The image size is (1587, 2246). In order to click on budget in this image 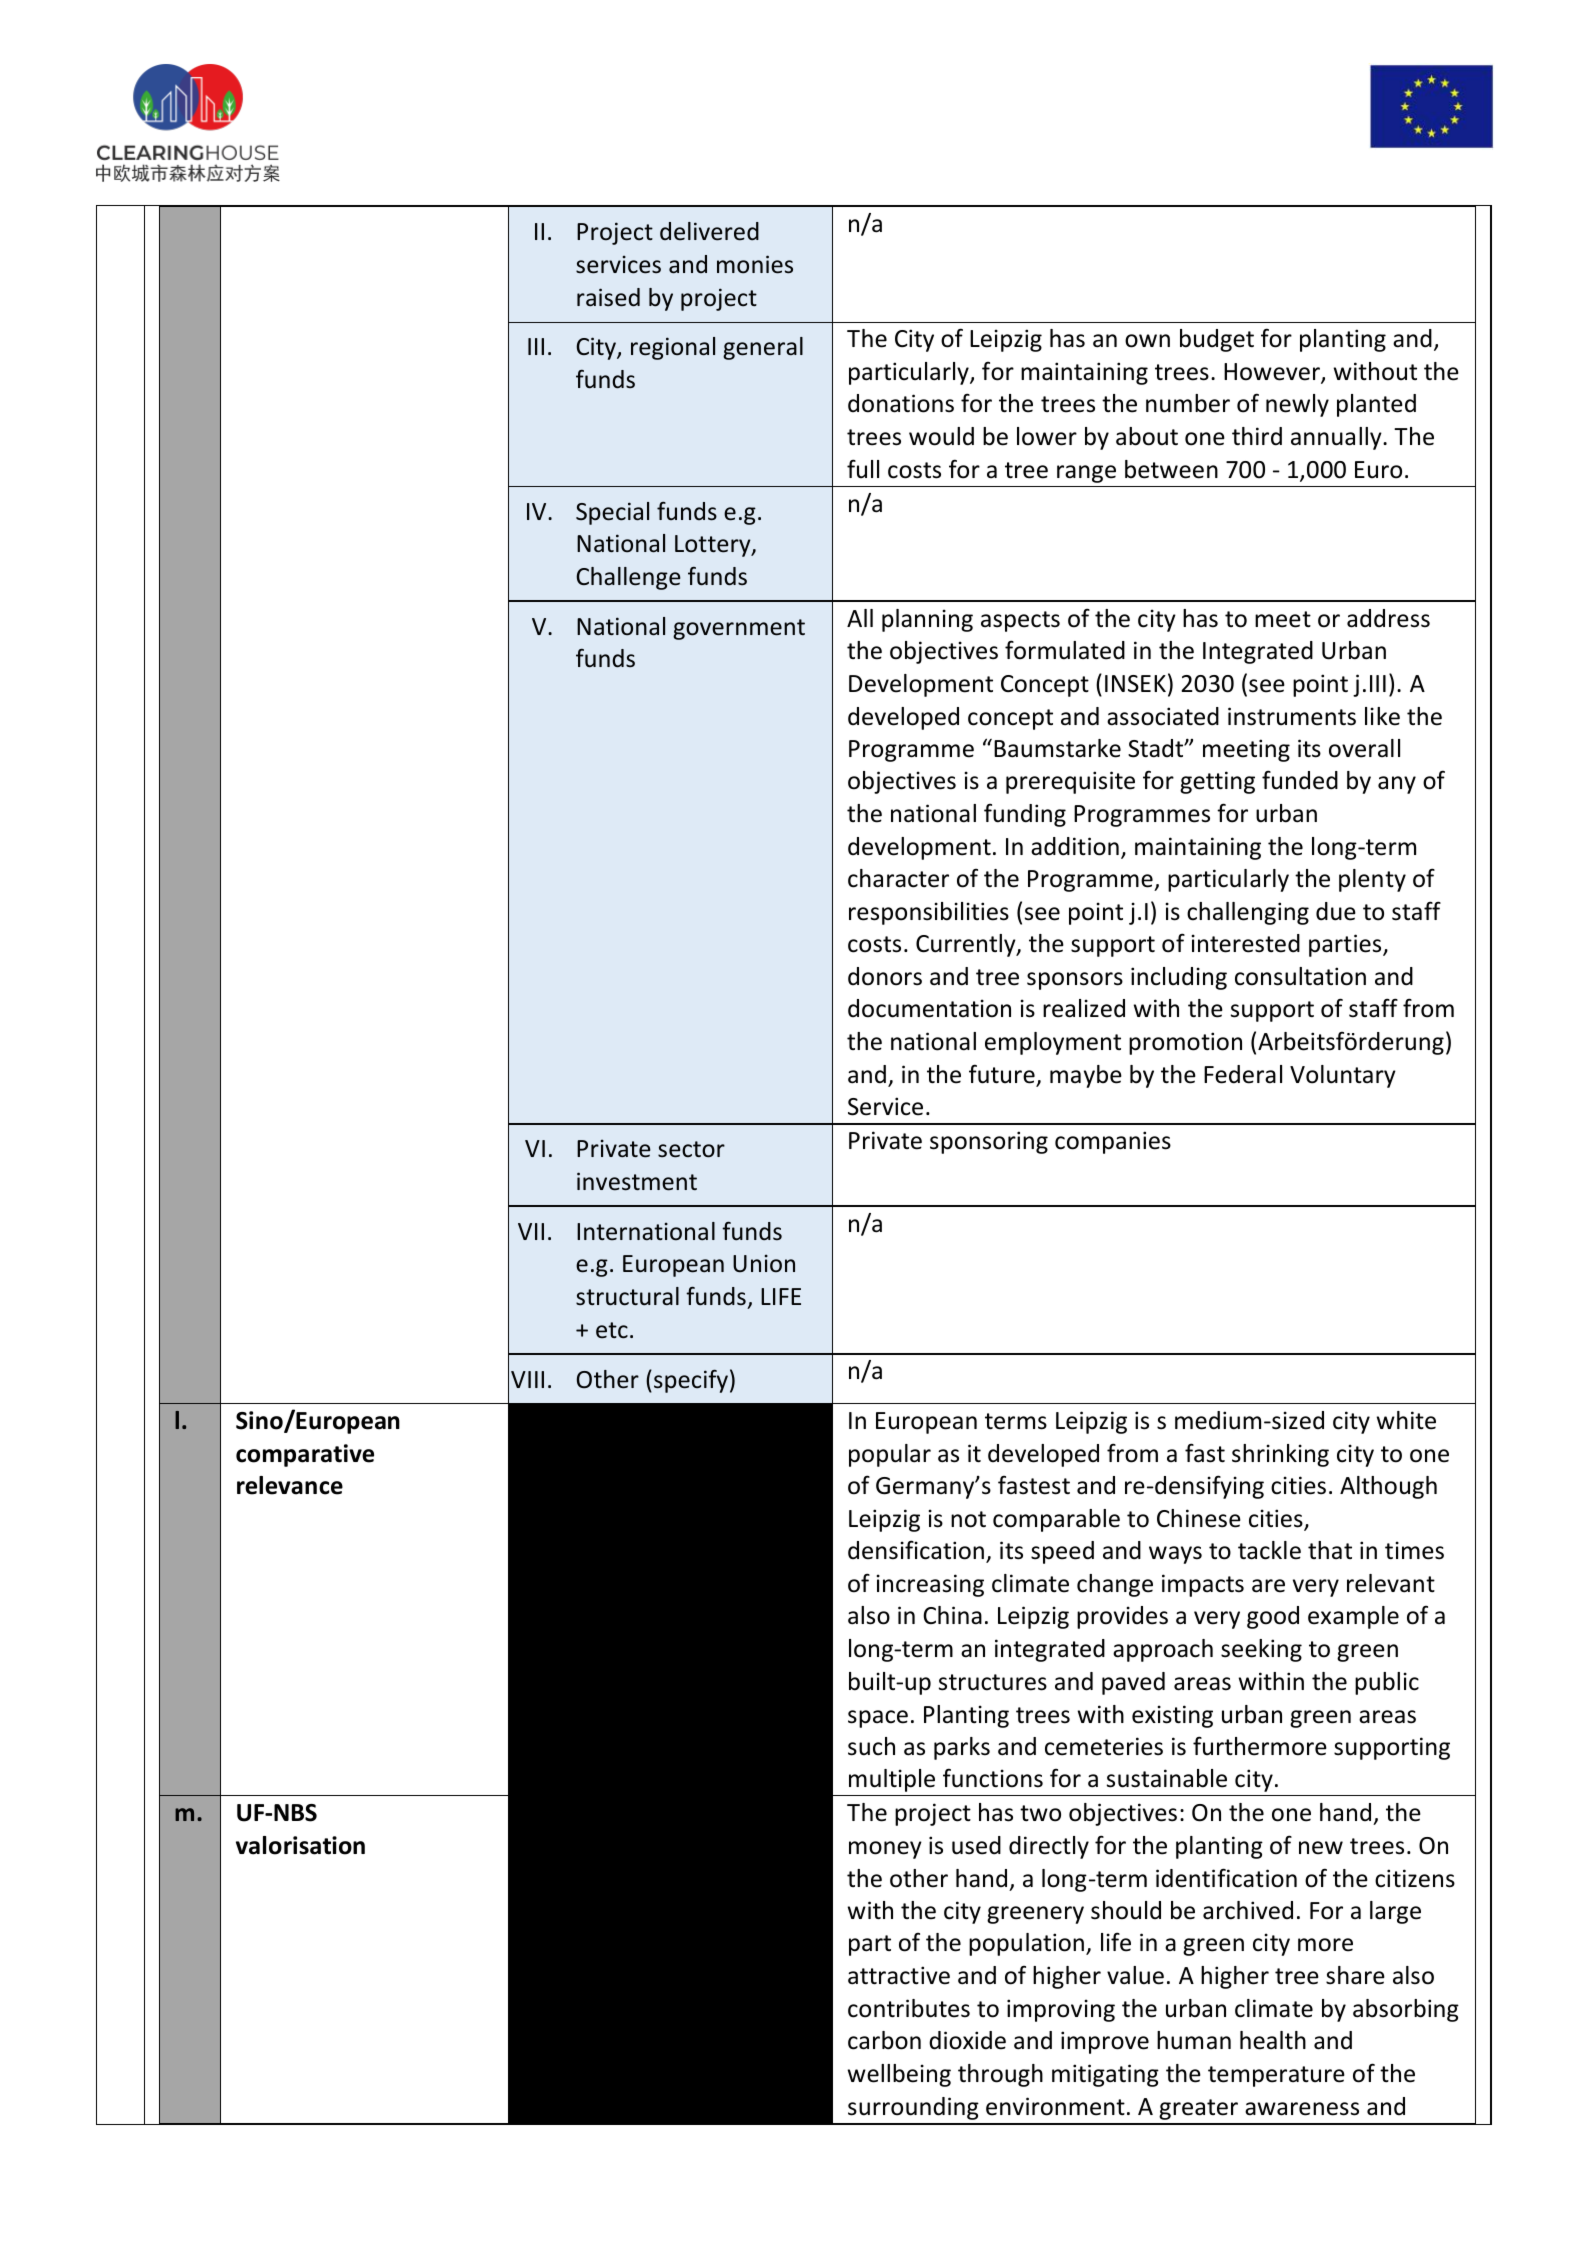, I will do `click(1217, 340)`.
